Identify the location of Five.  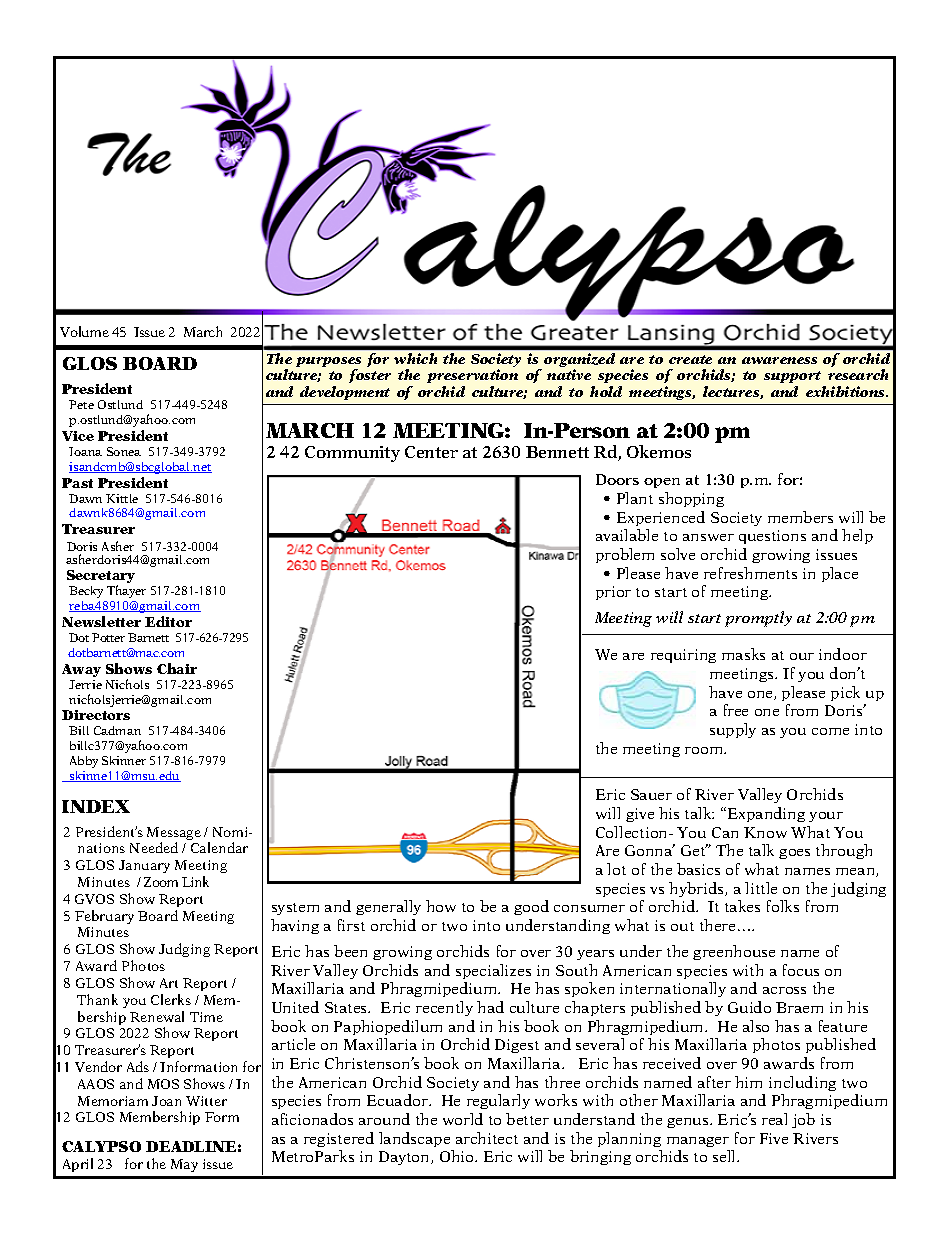
(774, 1138).
